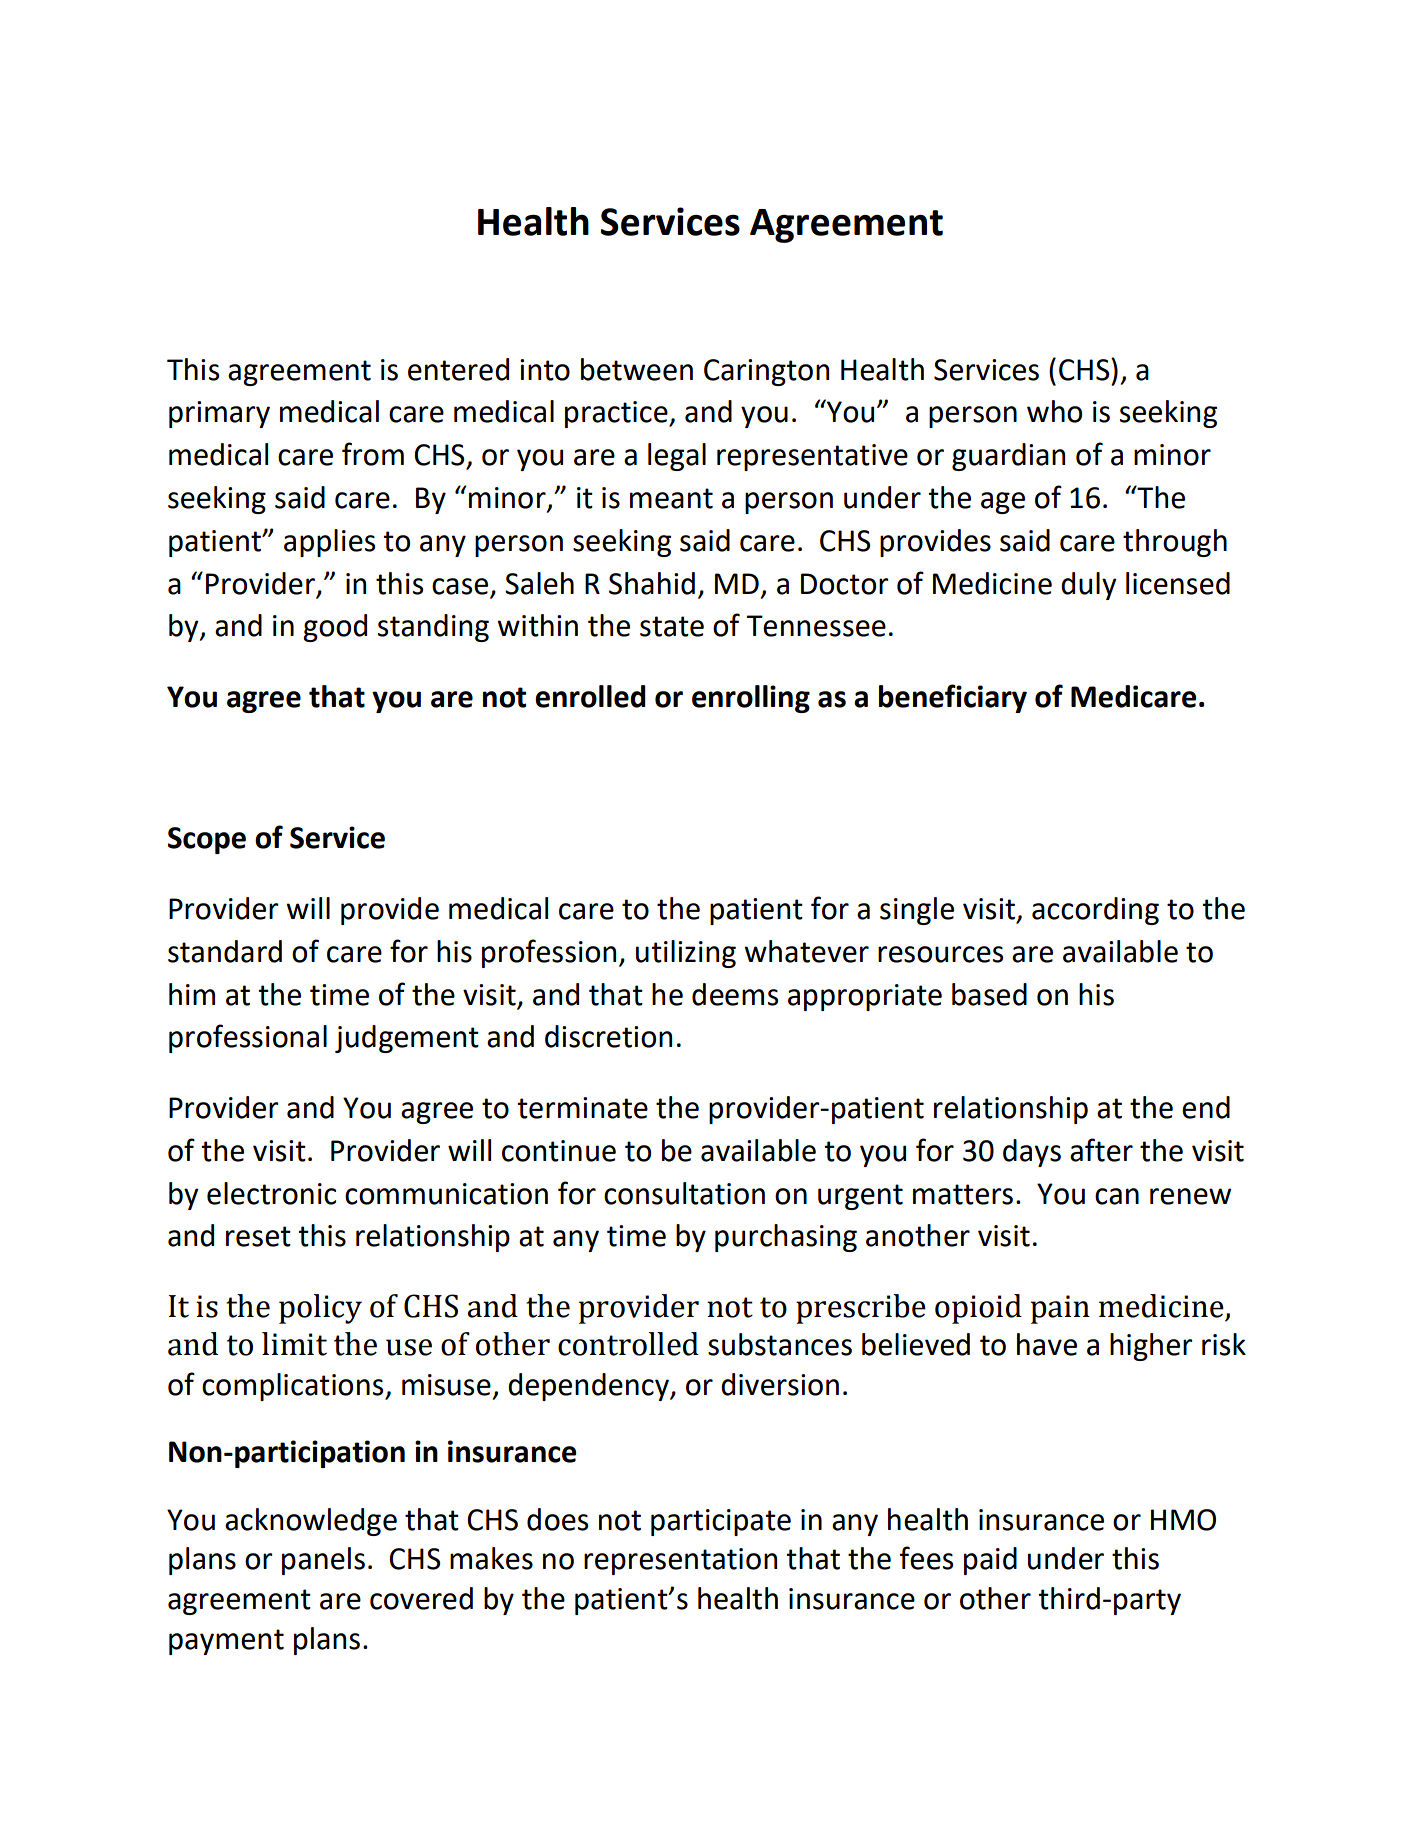 Image resolution: width=1420 pixels, height=1838 pixels. What do you see at coordinates (990, 1561) in the screenshot?
I see `paid` at bounding box center [990, 1561].
